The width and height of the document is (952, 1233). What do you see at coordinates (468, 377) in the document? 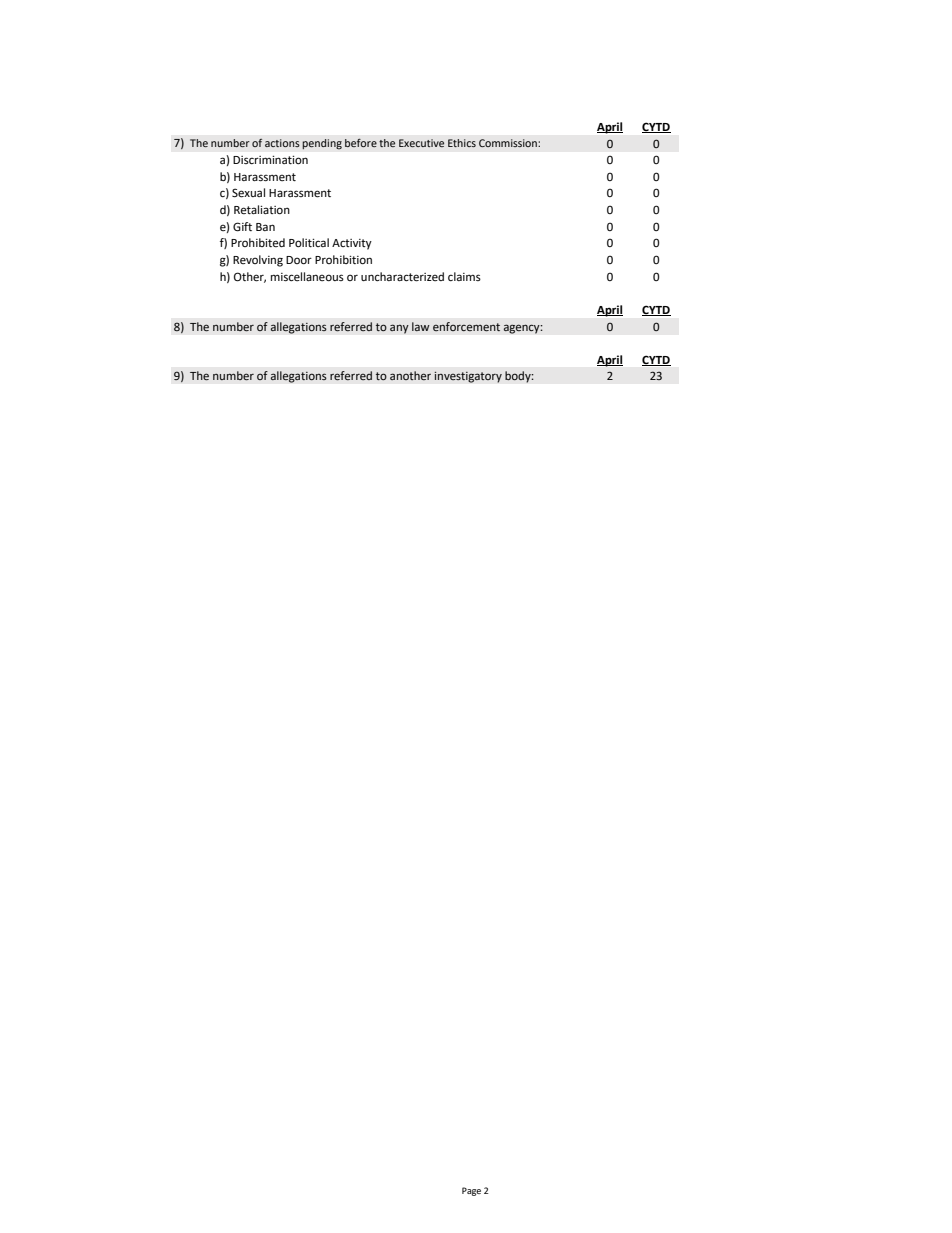
I see `investigatory` at bounding box center [468, 377].
